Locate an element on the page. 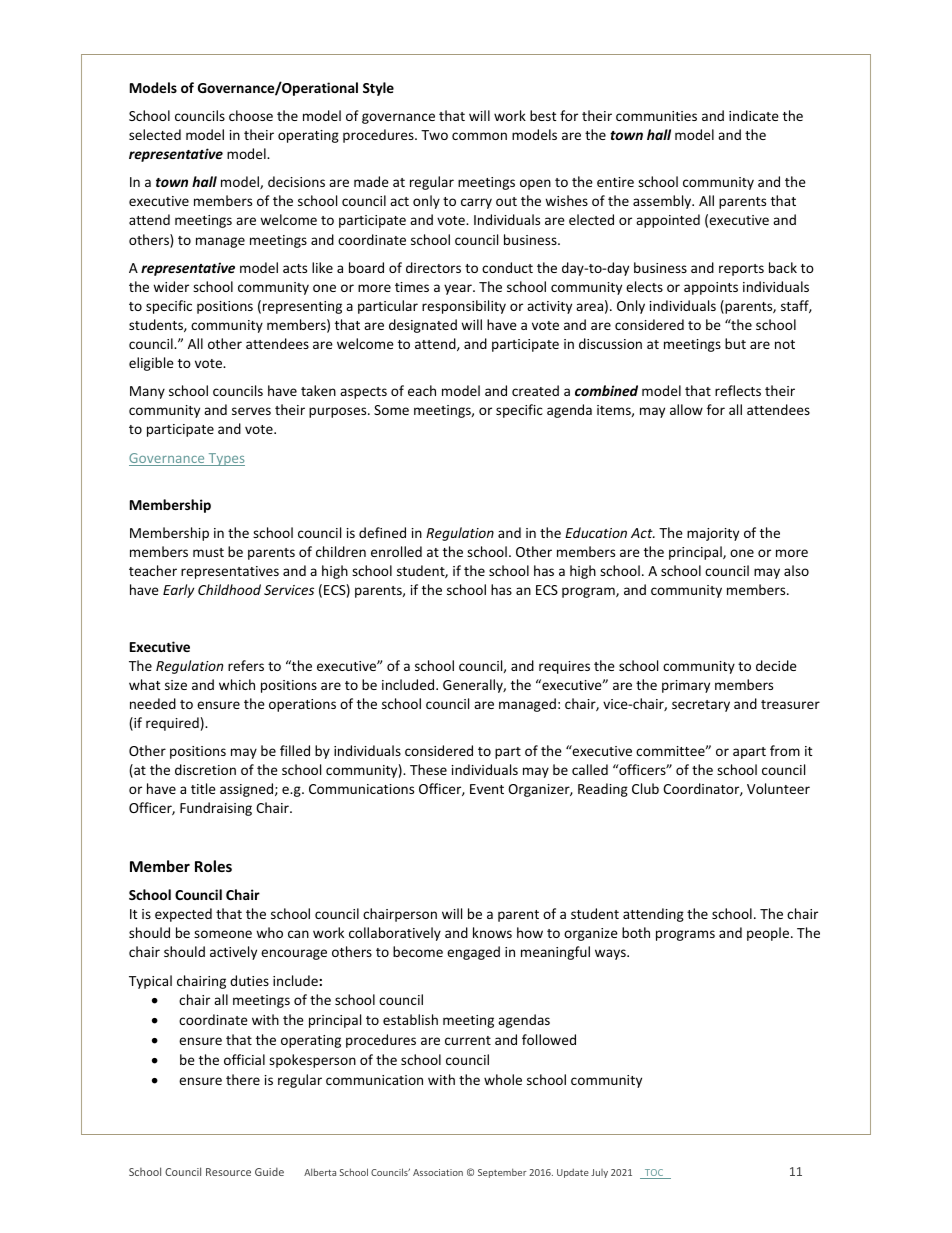 The image size is (952, 1233). Roles is located at coordinates (213, 866).
